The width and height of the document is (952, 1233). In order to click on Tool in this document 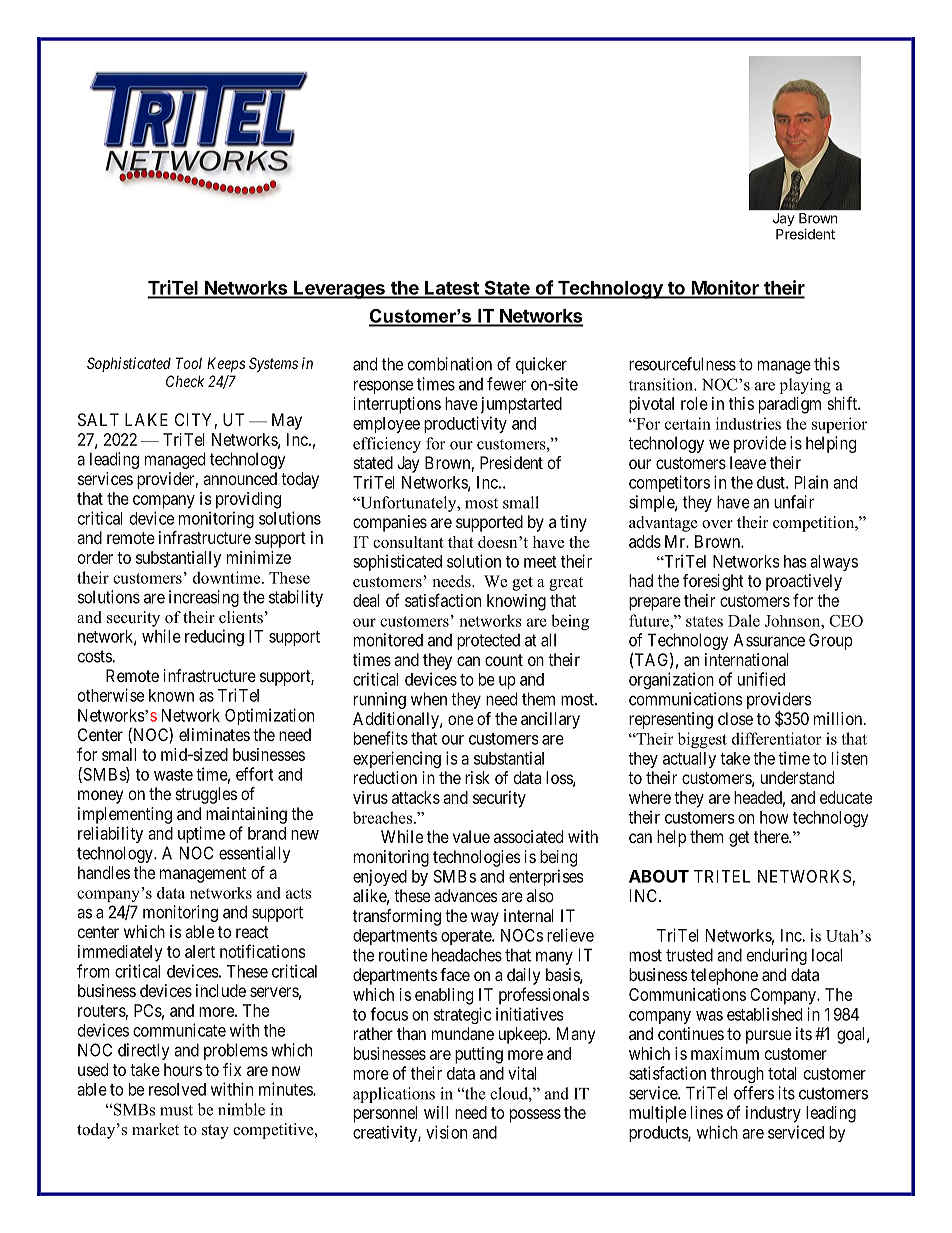, I will do `click(189, 363)`.
